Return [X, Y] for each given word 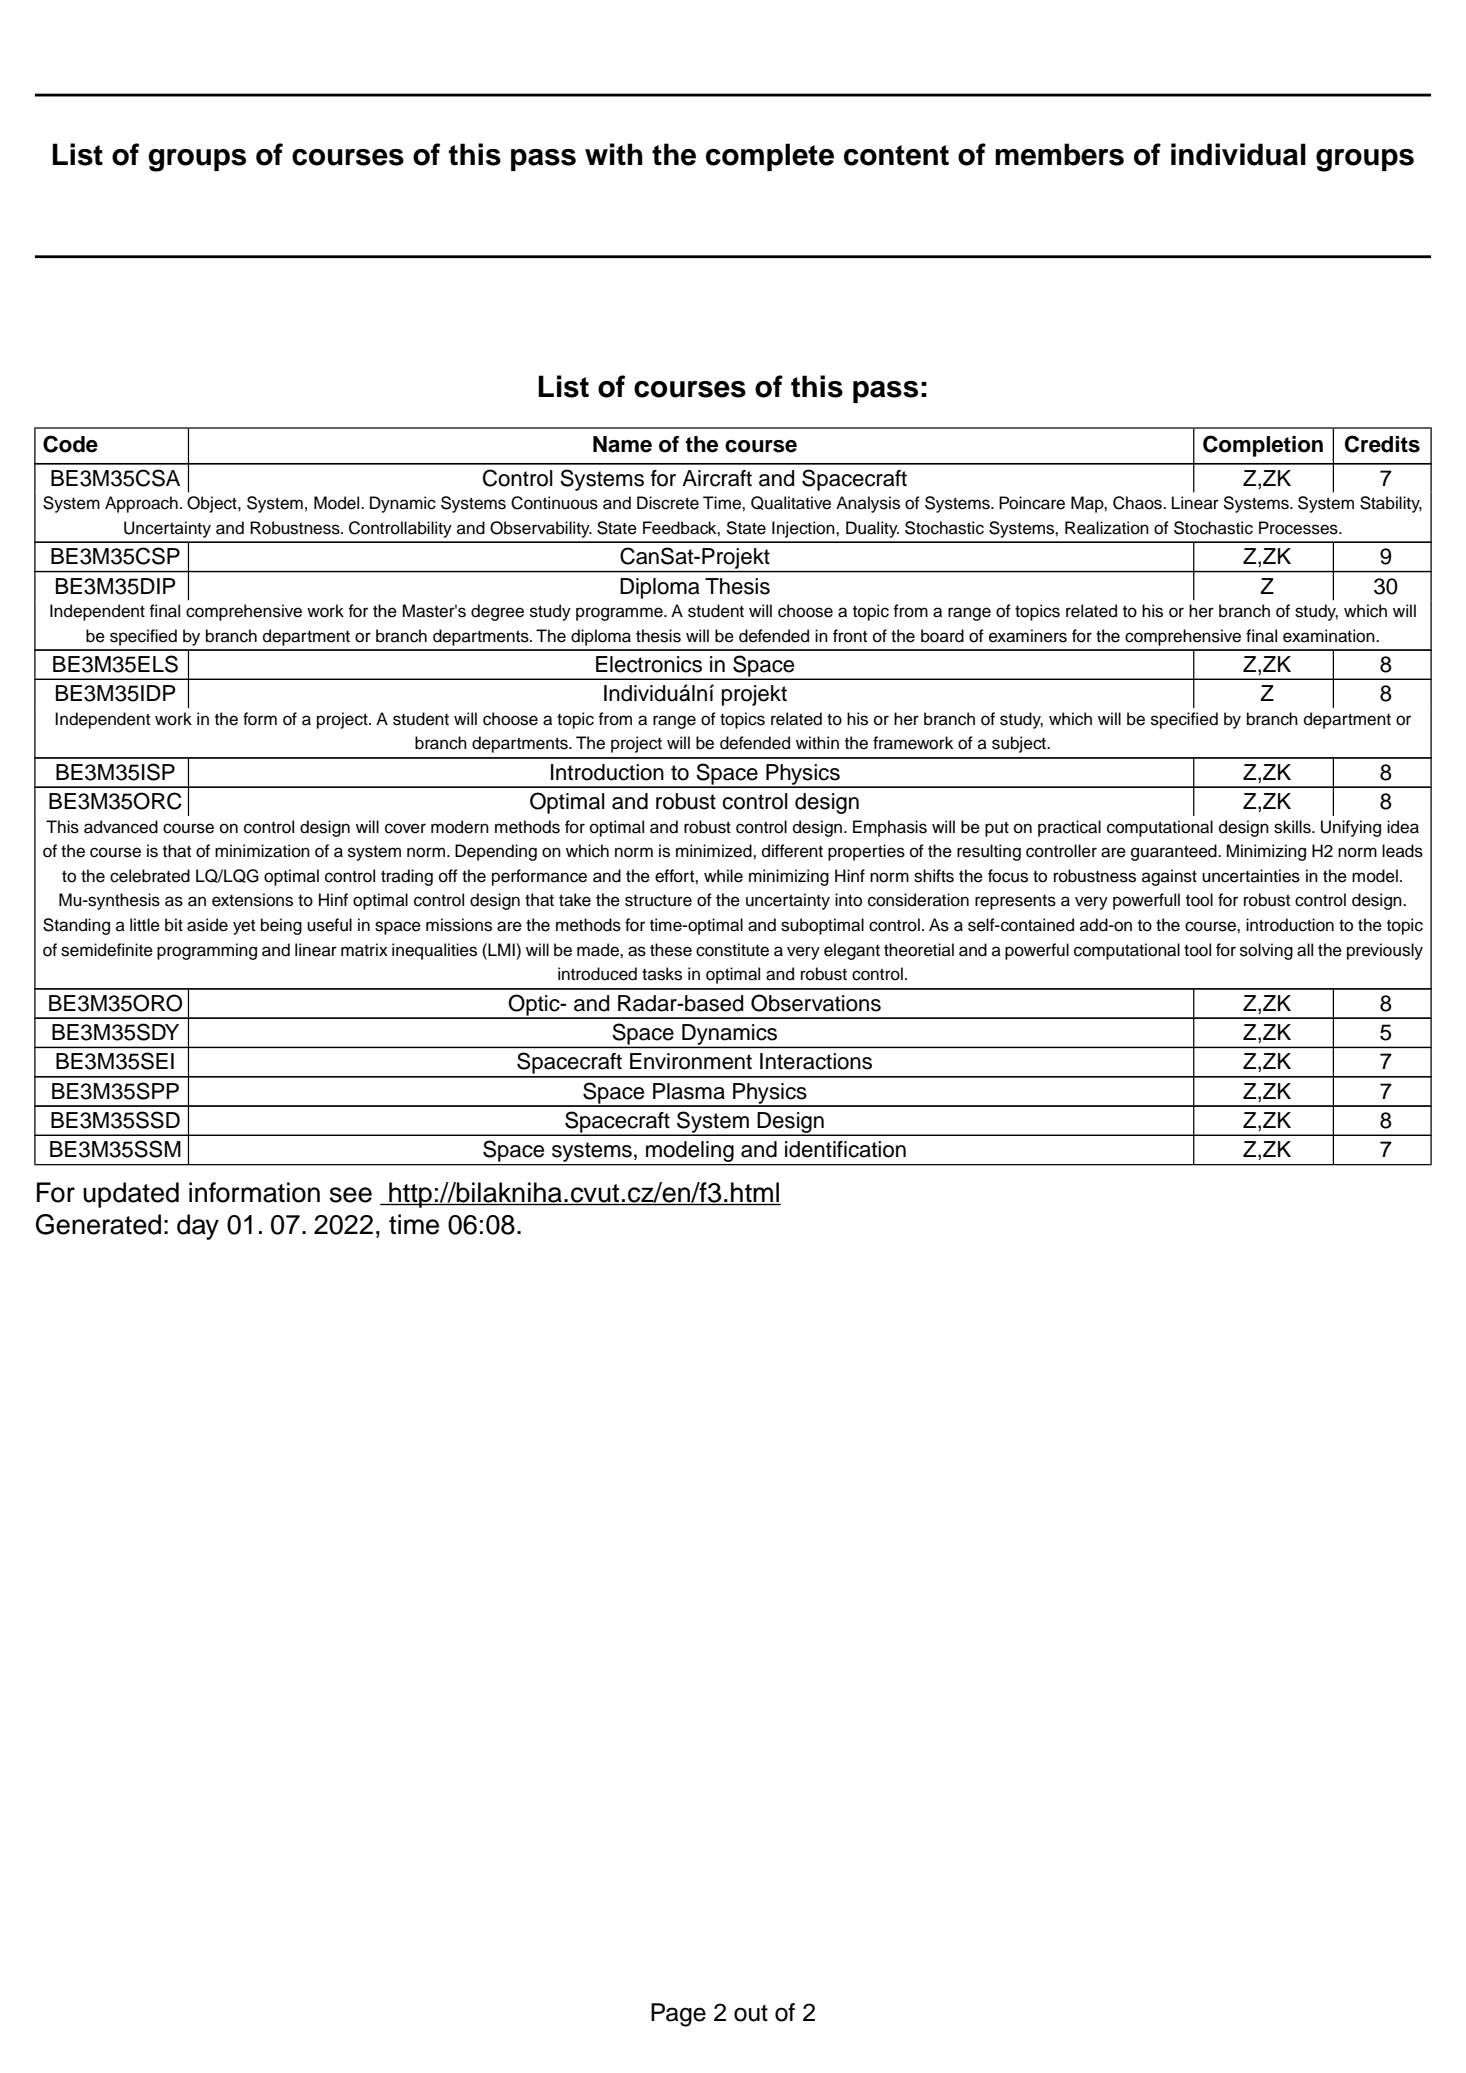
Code [70, 444]
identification [845, 1149]
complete [770, 157]
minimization [262, 851]
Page [678, 2015]
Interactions [816, 1061]
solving [1266, 951]
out [751, 2013]
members [1059, 154]
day [198, 1227]
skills [1293, 827]
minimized [715, 851]
